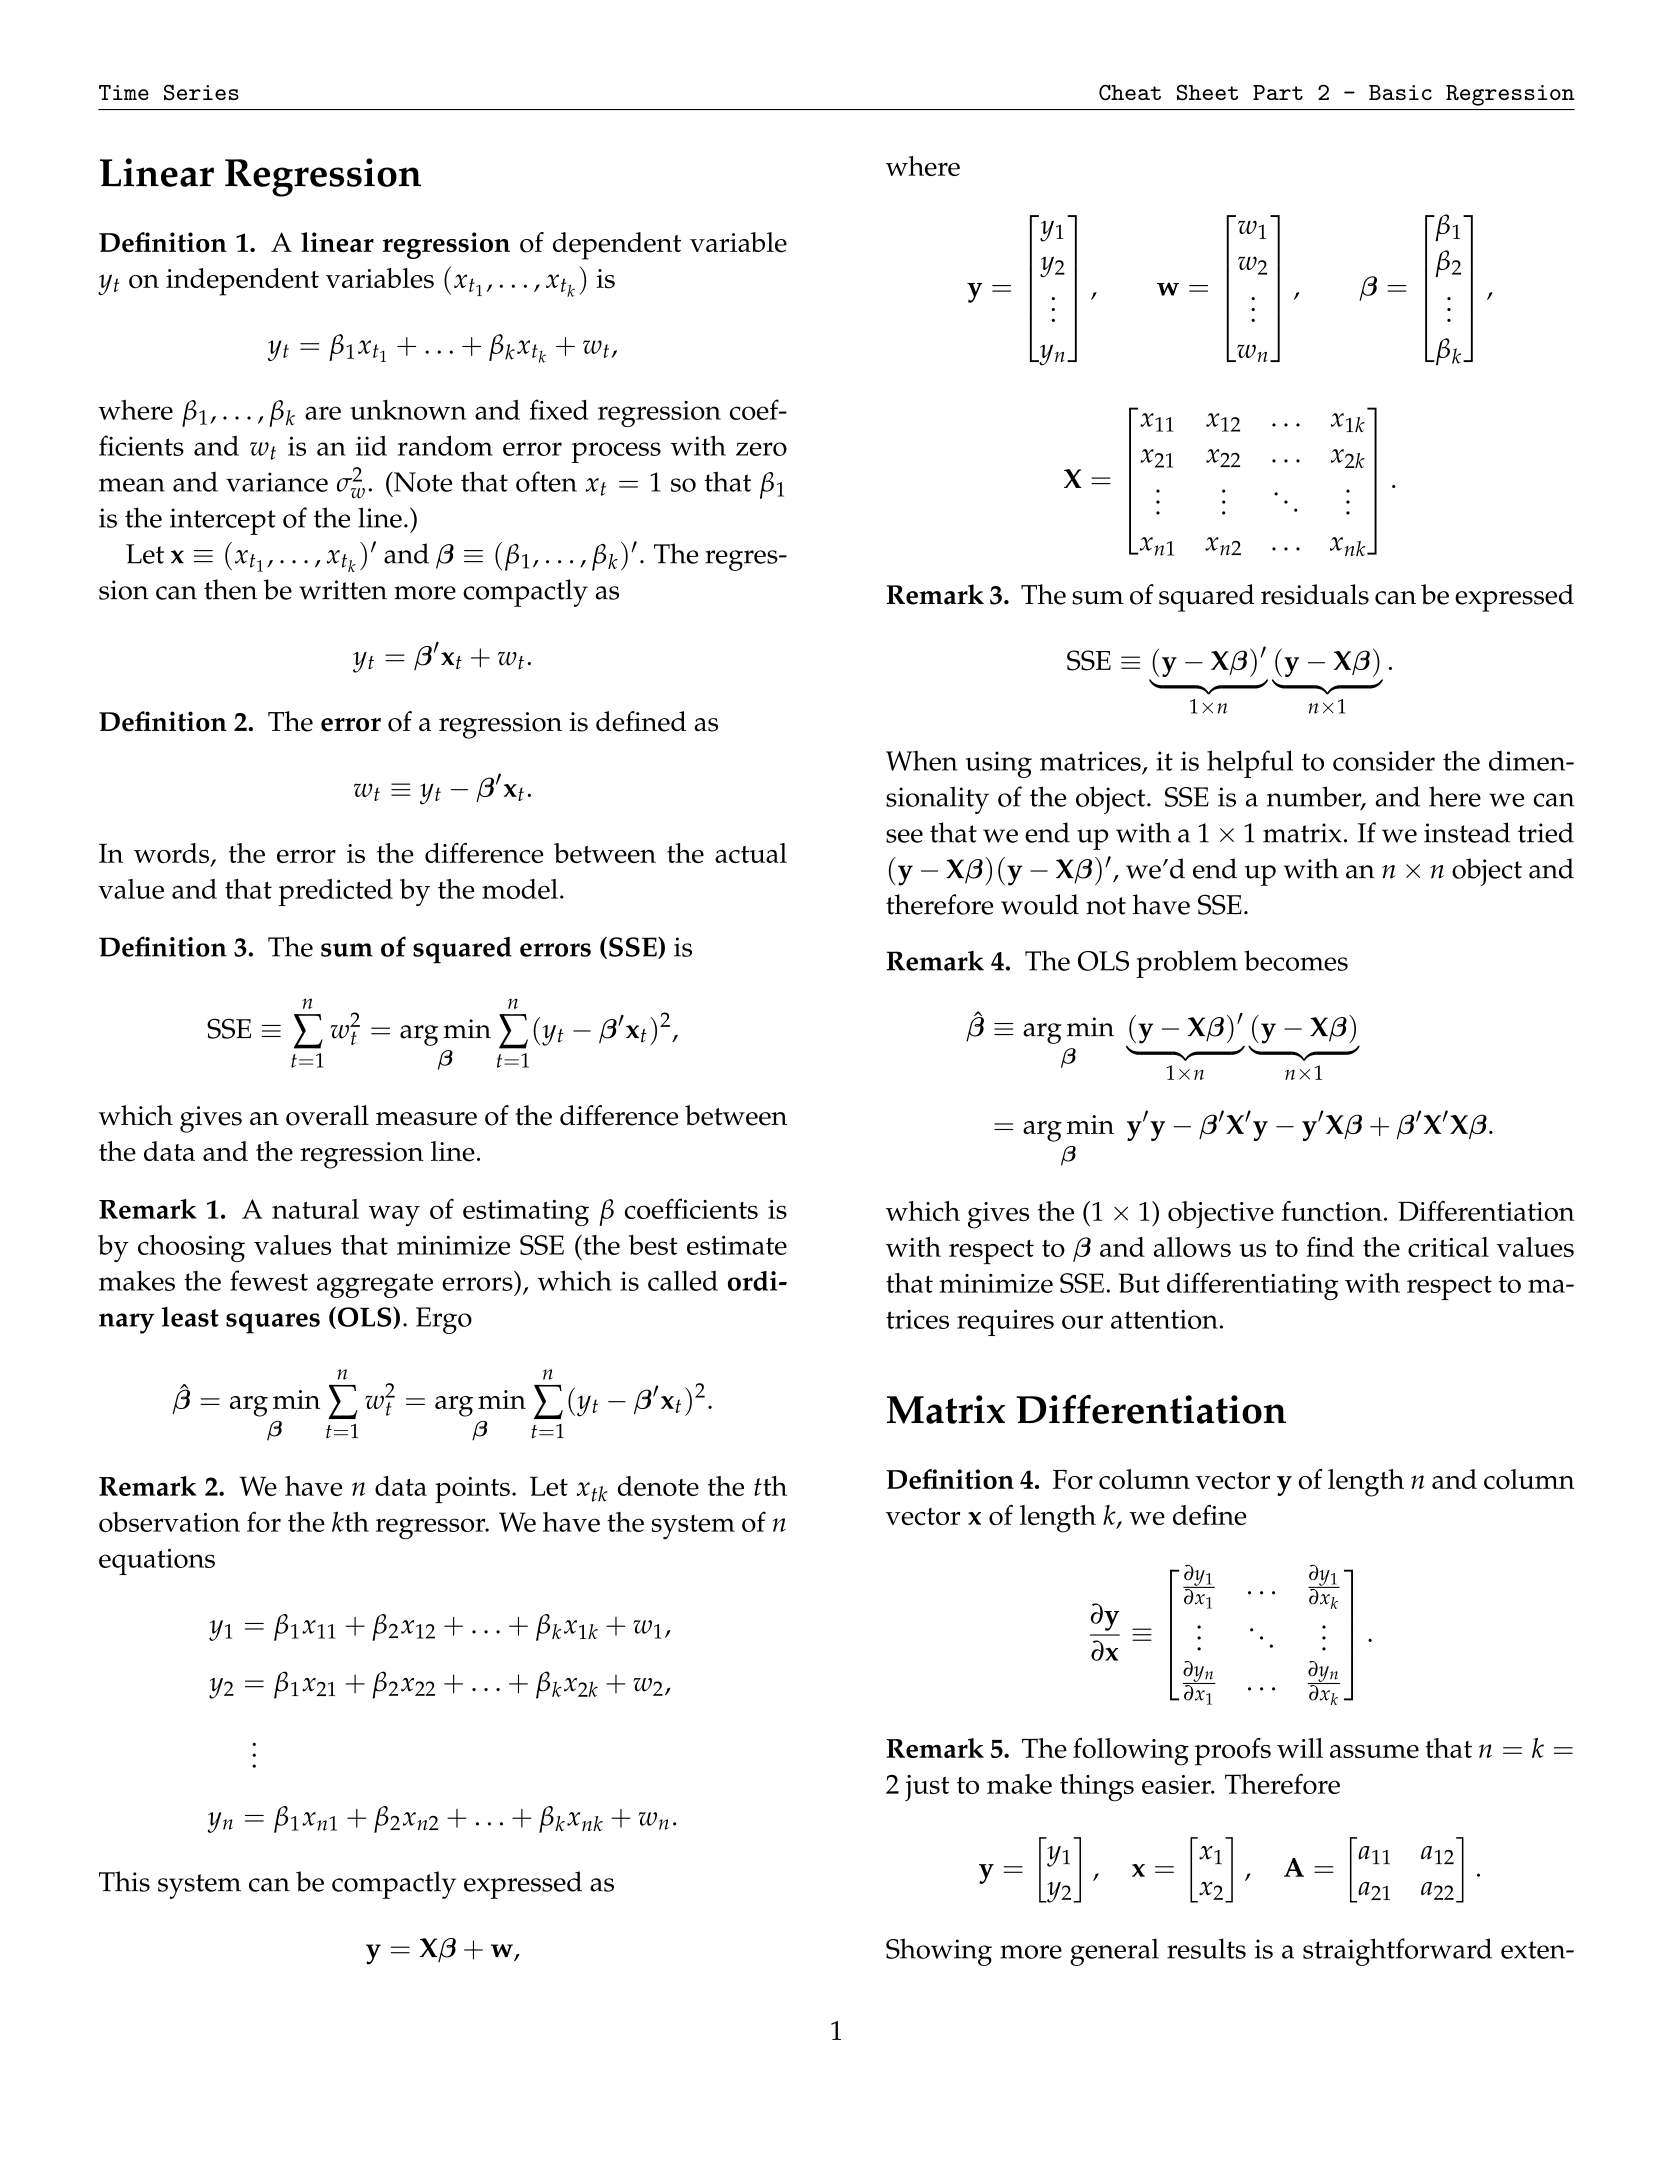 The image size is (1673, 2164). What do you see at coordinates (1330, 1247) in the image?
I see `find` at bounding box center [1330, 1247].
